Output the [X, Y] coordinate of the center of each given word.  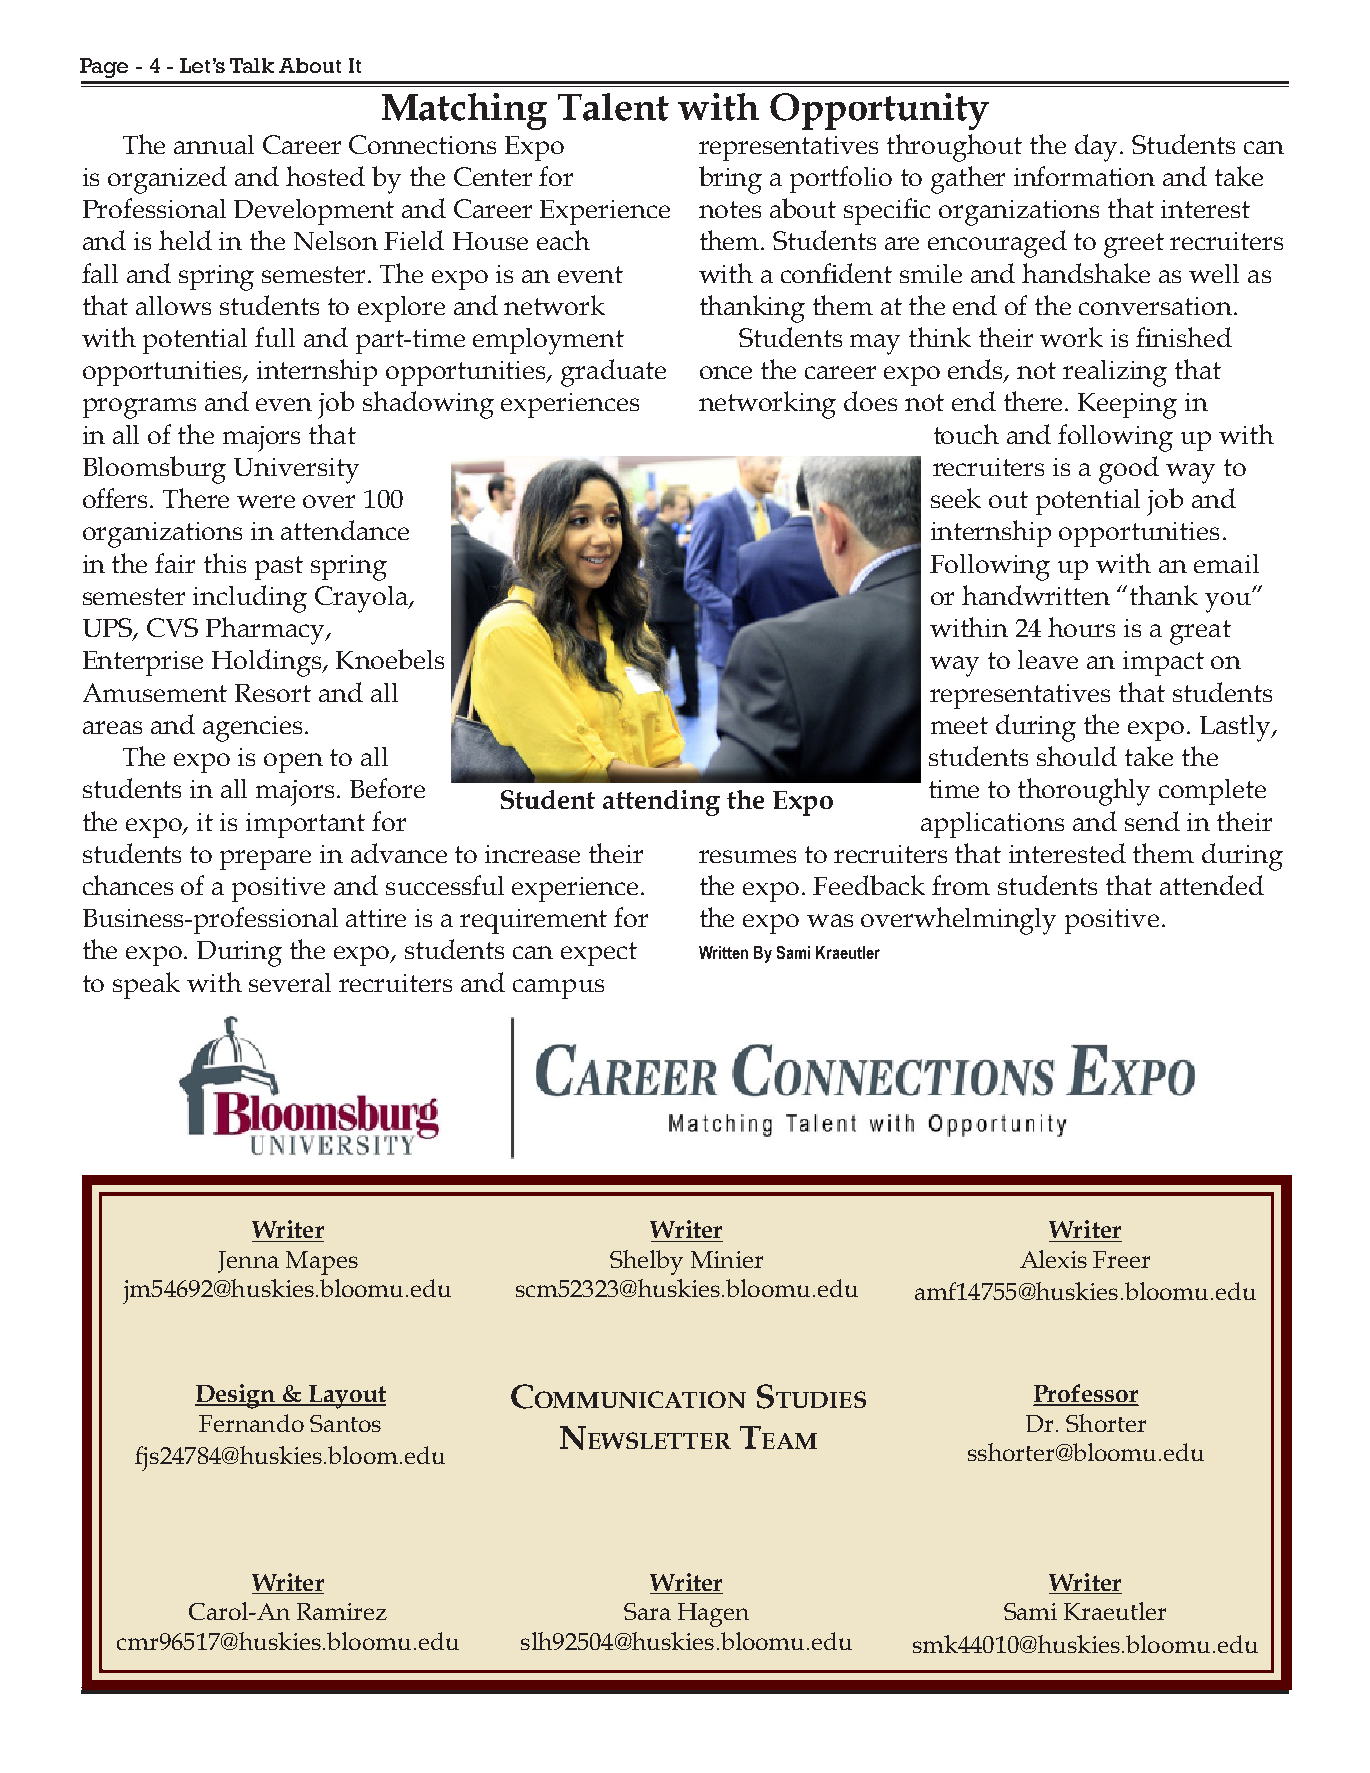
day [1096, 148]
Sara [647, 1611]
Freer [1121, 1259]
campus [558, 989]
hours [1081, 627]
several [290, 982]
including [250, 599]
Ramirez [342, 1611]
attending [661, 803]
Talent [613, 107]
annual [214, 144]
